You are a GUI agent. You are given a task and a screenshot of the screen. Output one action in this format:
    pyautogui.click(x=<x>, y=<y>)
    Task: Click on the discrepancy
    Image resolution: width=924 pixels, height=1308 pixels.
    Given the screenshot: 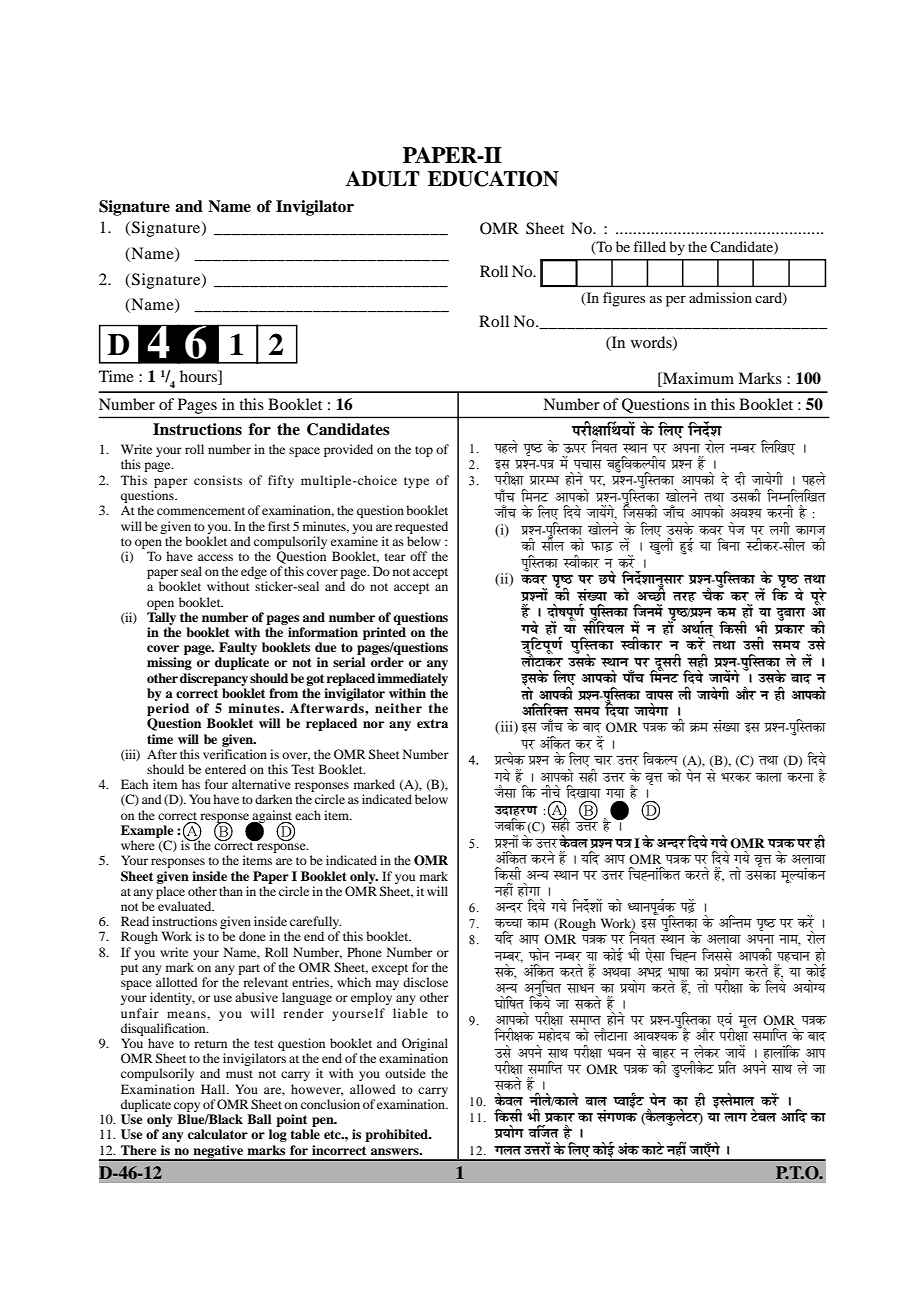 What is the action you would take?
    pyautogui.click(x=214, y=679)
